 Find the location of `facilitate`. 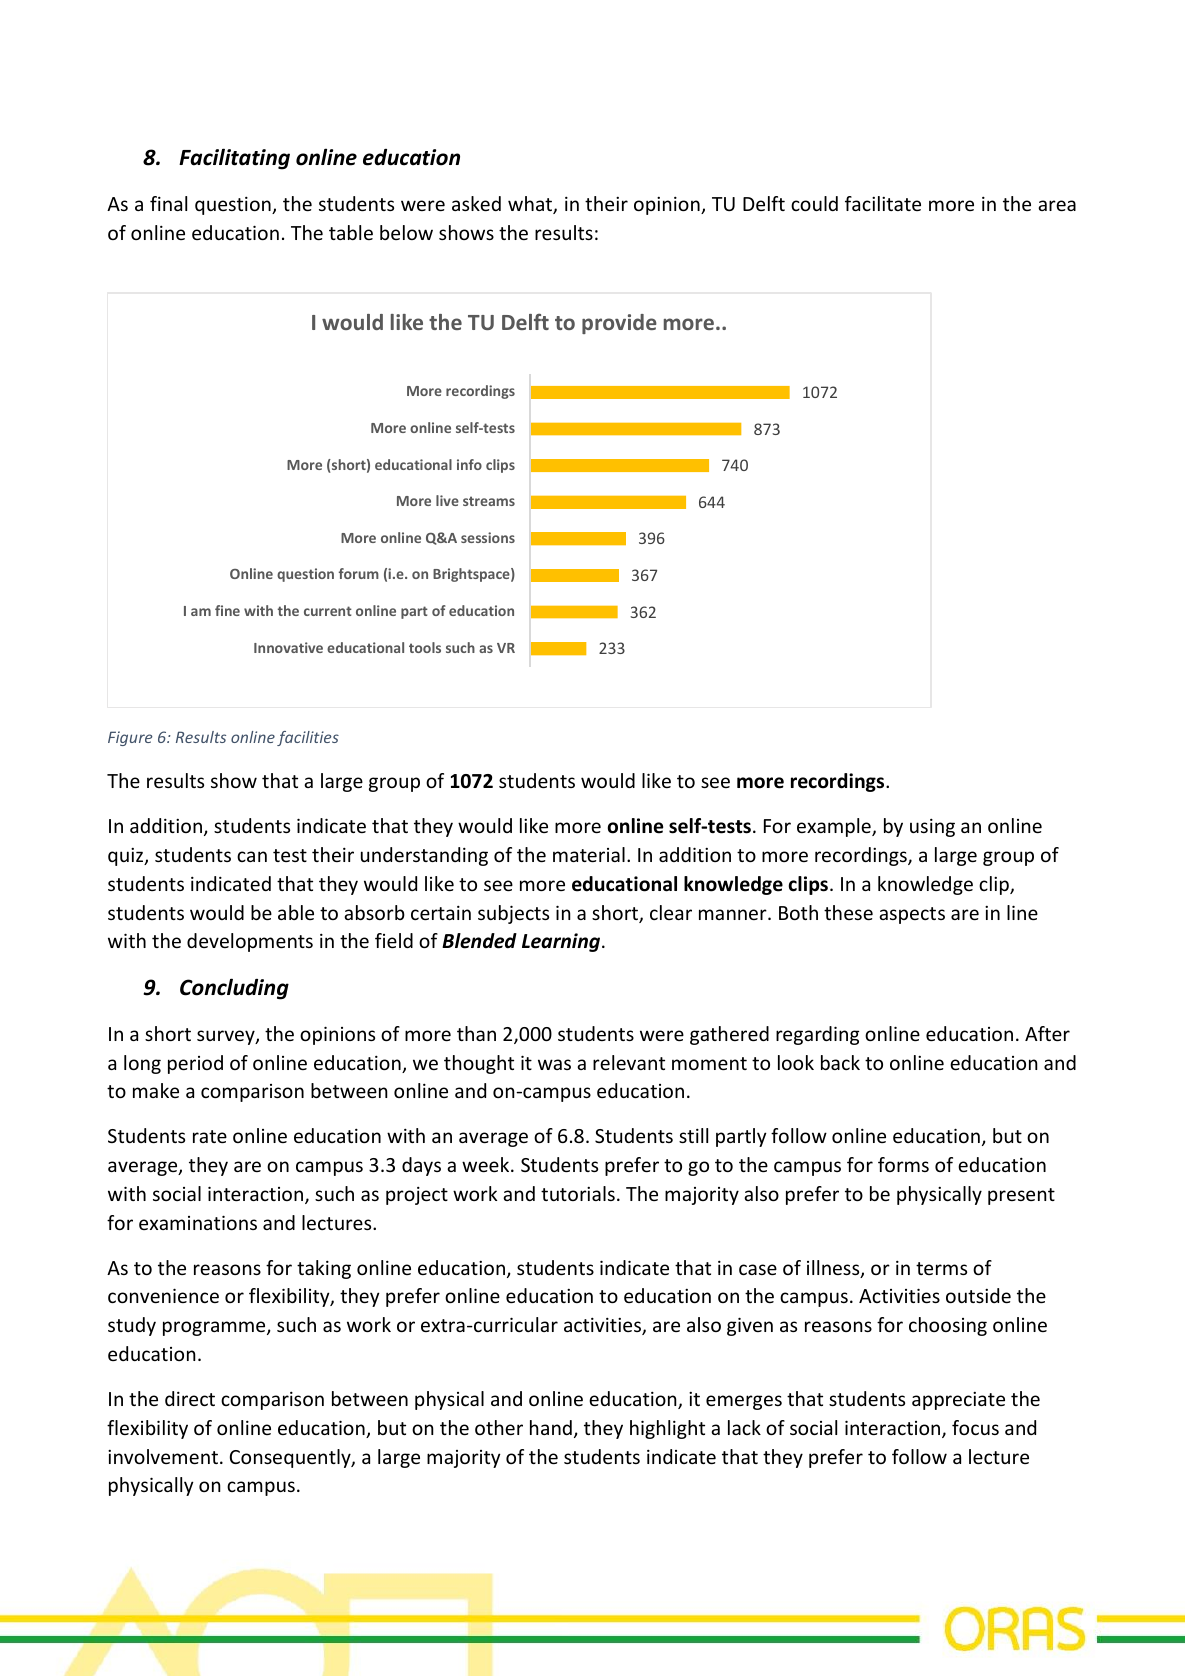

facilitate is located at coordinates (883, 203).
